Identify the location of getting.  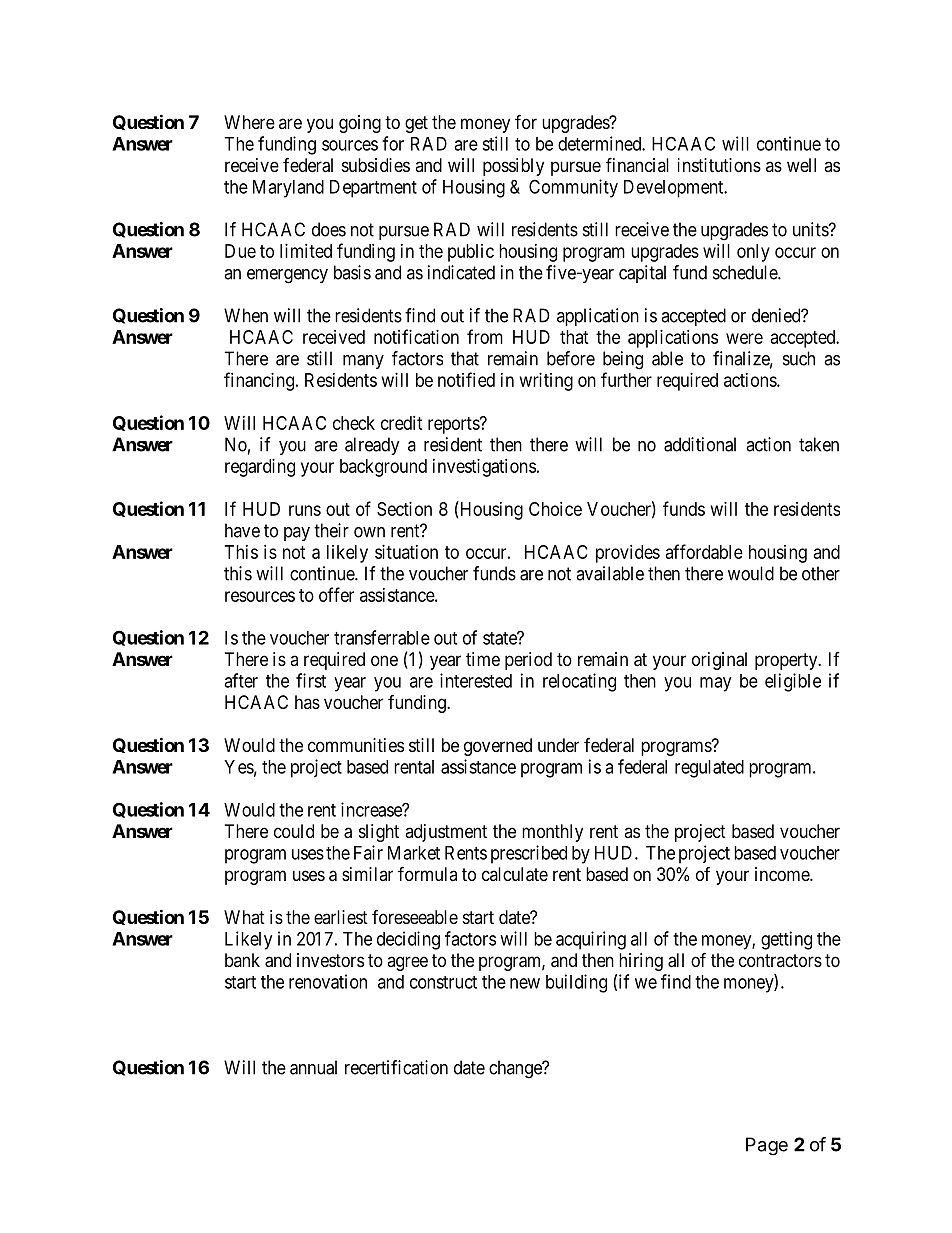
(786, 940).
